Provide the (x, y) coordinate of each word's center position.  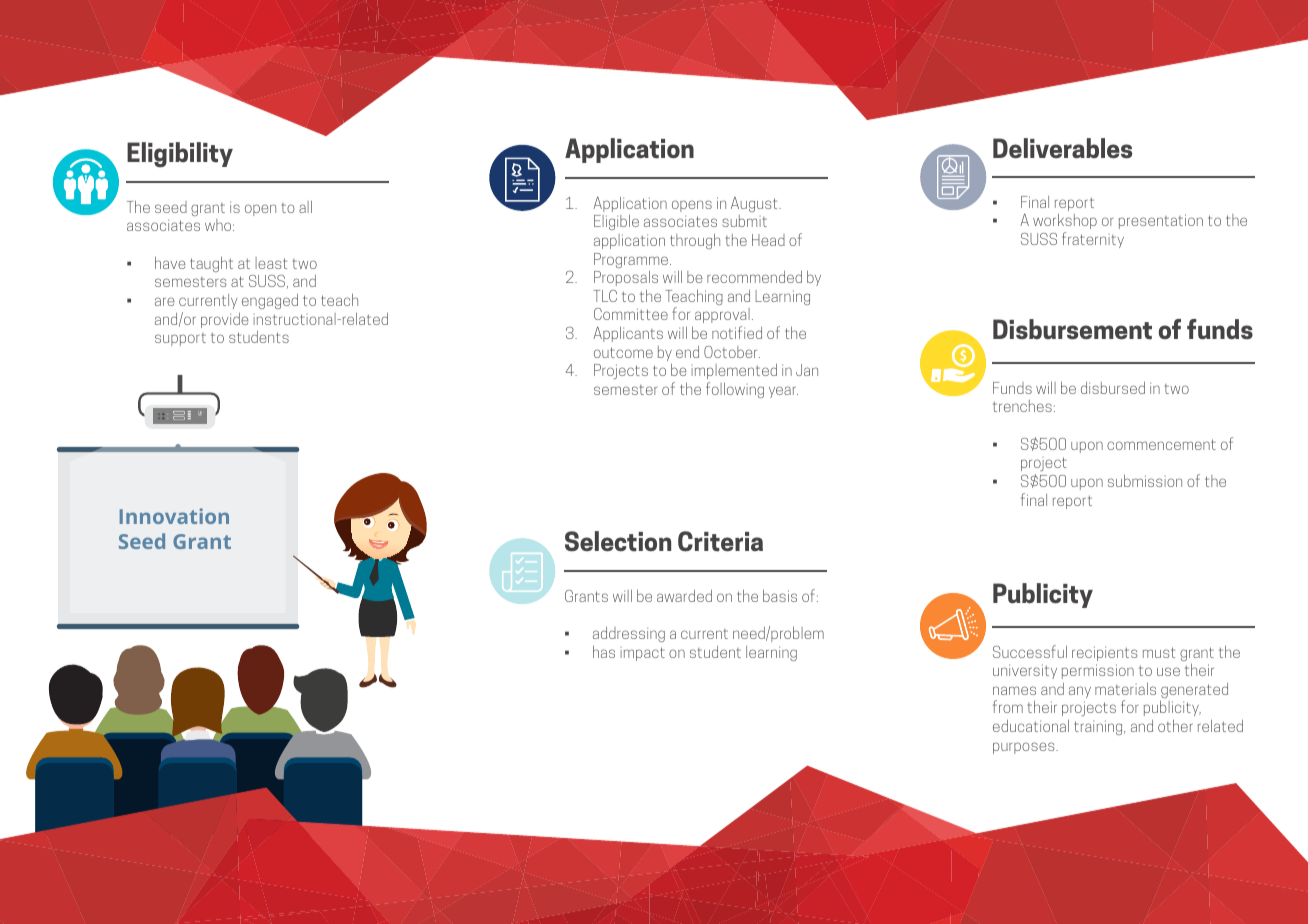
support (180, 339)
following (735, 390)
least (271, 263)
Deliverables (1062, 148)
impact (643, 654)
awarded (684, 596)
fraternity (1093, 240)
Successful (1030, 651)
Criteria (720, 541)
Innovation (174, 516)
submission (1145, 480)
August (755, 204)
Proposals (626, 278)
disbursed (1113, 388)
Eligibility (180, 155)
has (604, 651)
